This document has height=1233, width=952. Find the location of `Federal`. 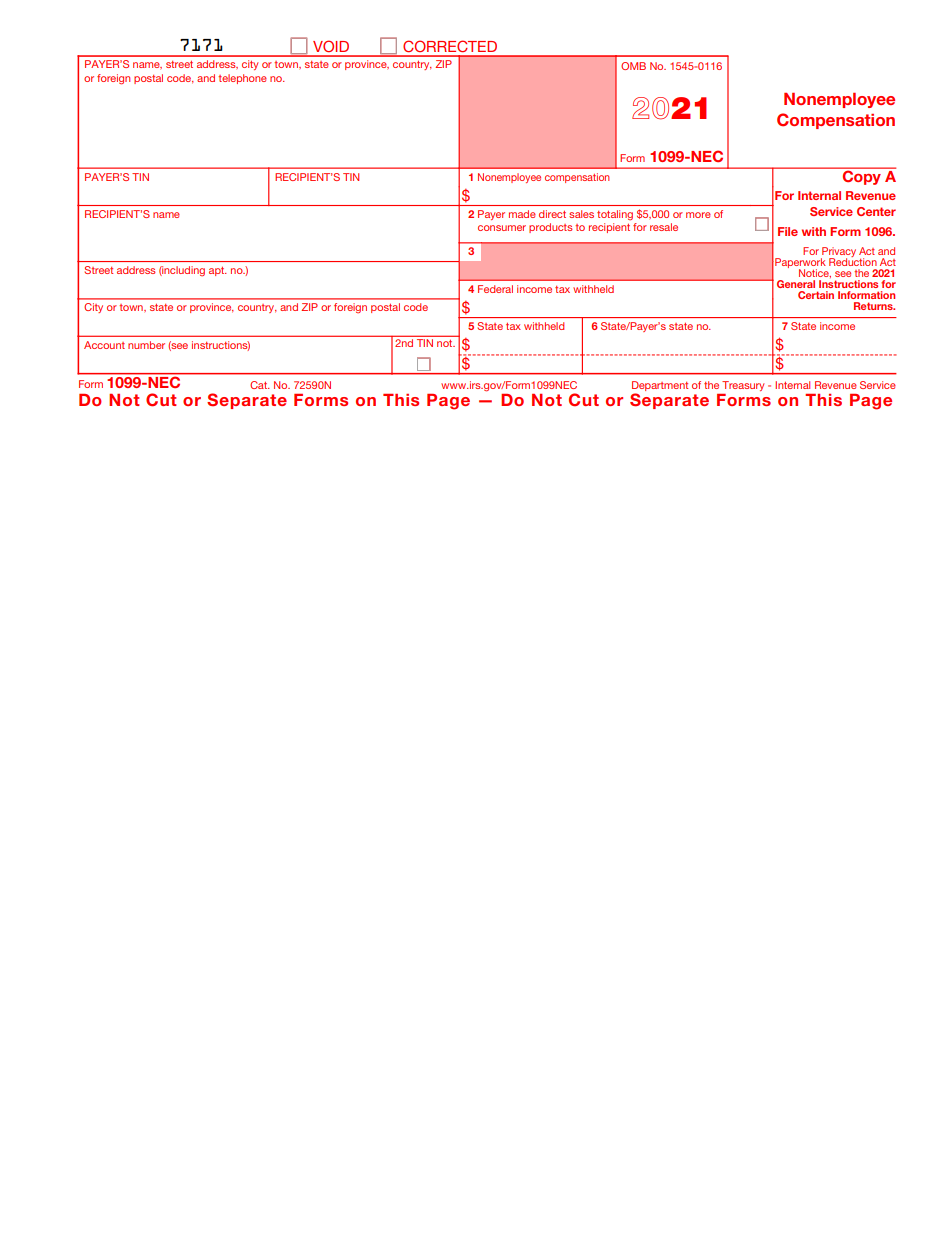

Federal is located at coordinates (495, 289).
